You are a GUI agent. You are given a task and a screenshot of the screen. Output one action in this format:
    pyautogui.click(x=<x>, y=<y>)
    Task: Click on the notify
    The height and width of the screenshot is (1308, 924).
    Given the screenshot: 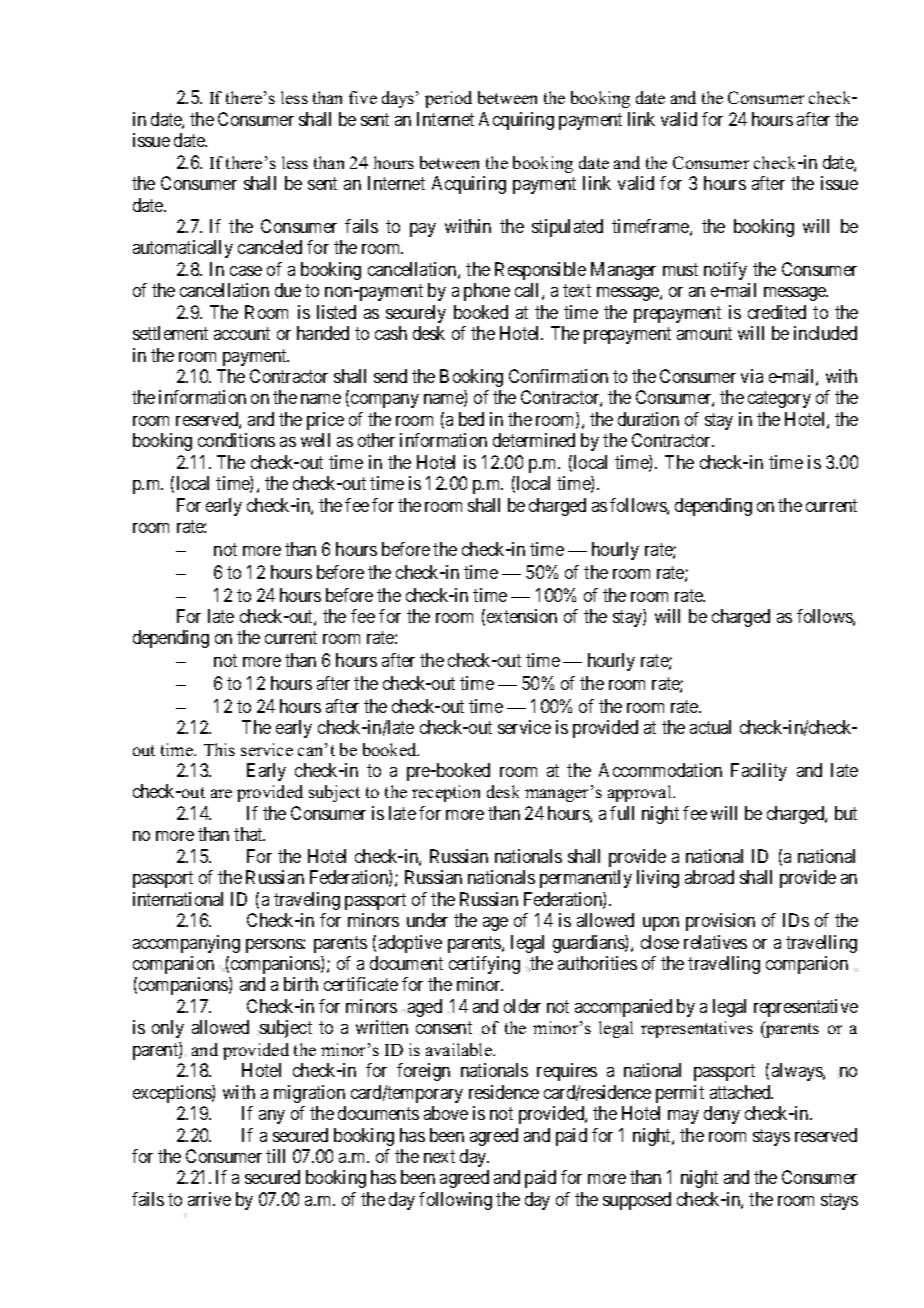 What is the action you would take?
    pyautogui.click(x=725, y=271)
